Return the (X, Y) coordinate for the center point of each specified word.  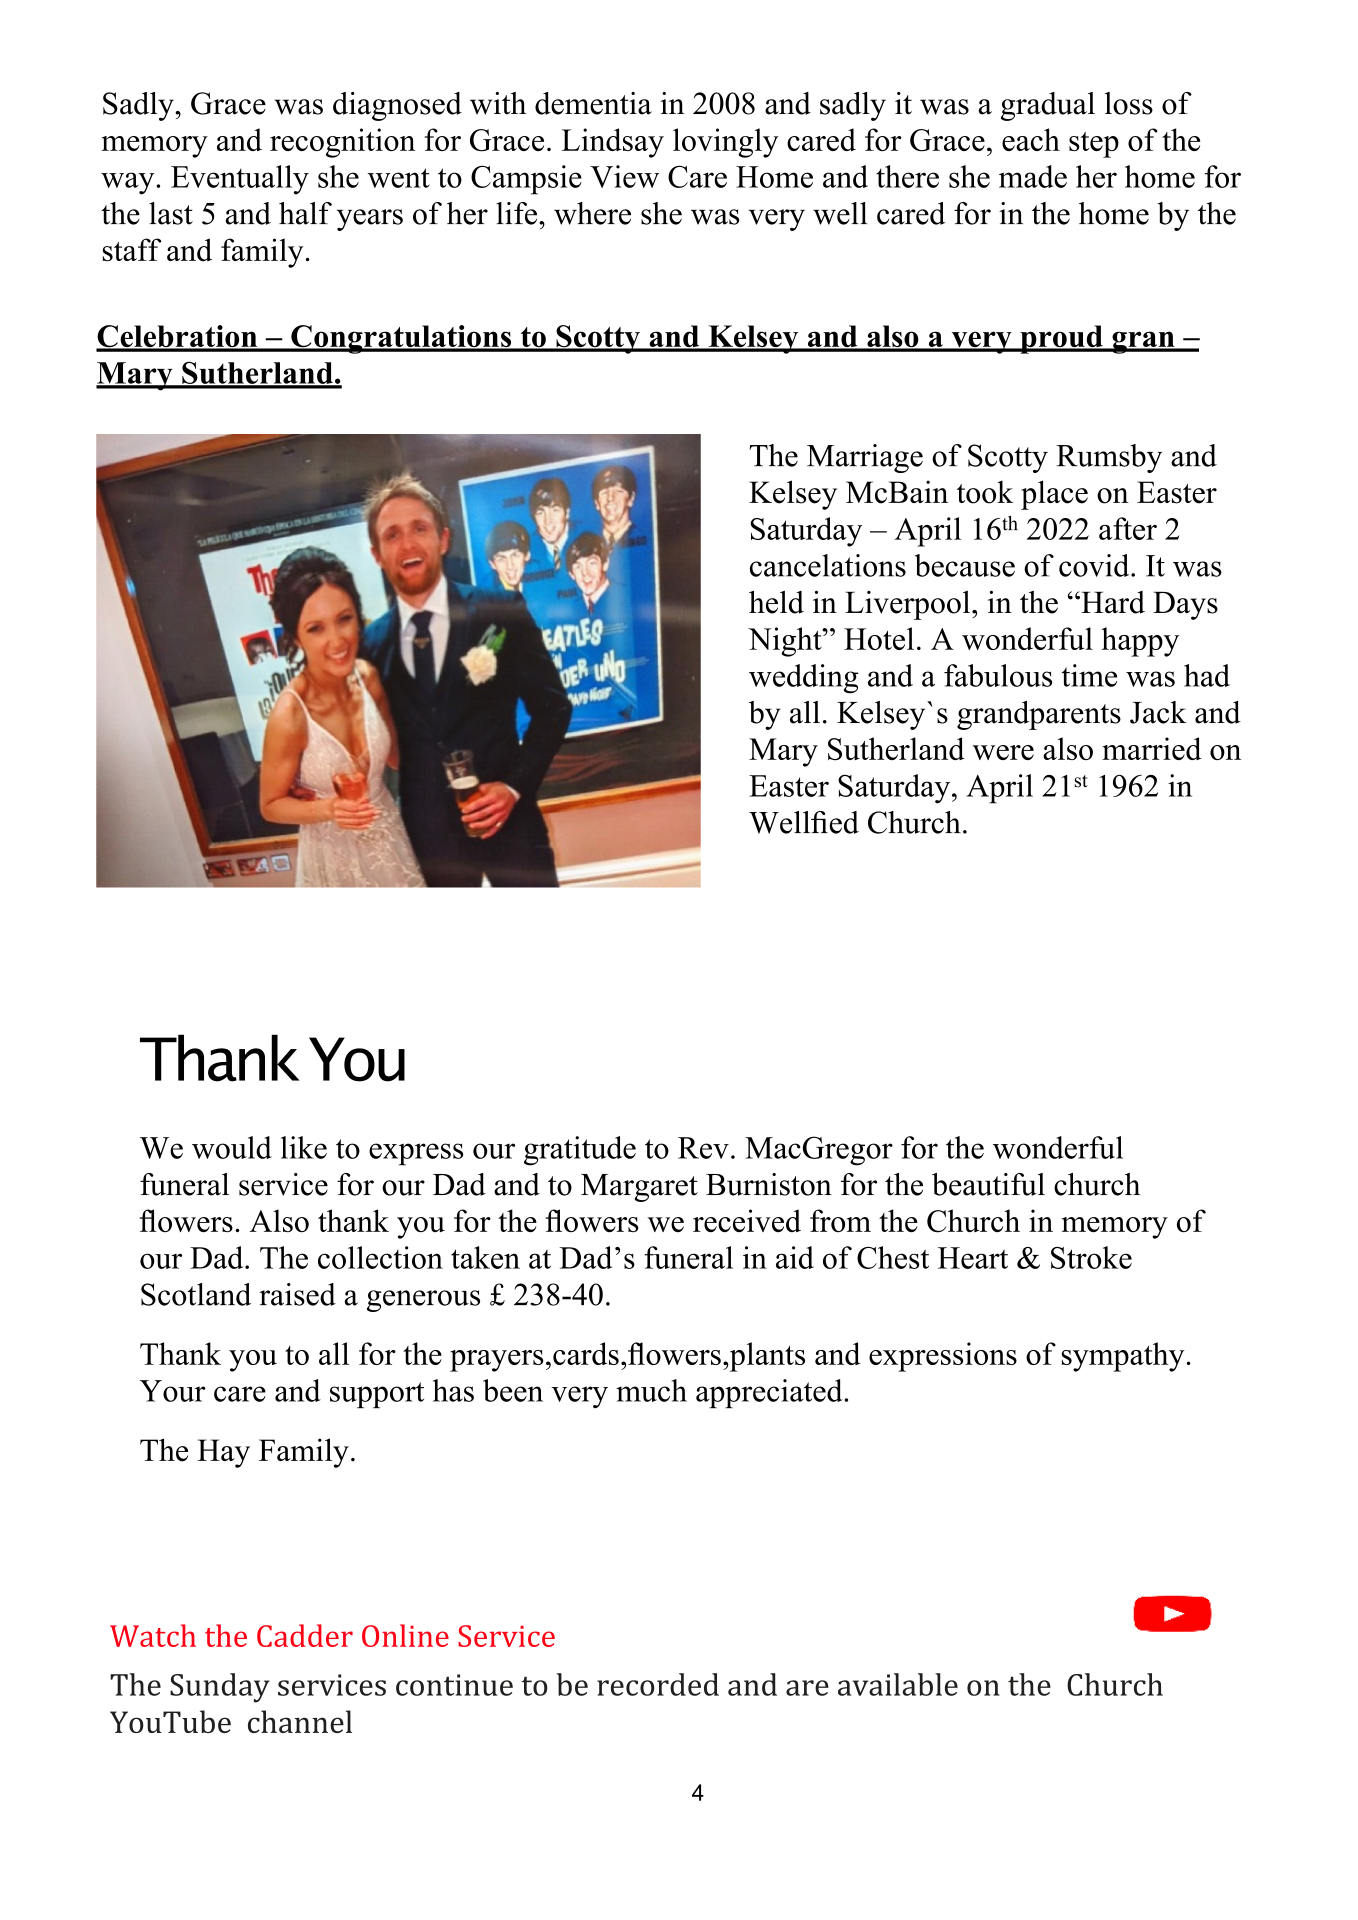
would (232, 1147)
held (776, 602)
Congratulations (401, 339)
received (747, 1220)
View (624, 176)
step (1094, 145)
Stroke (1091, 1257)
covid (1095, 565)
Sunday (220, 1688)
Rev (703, 1148)
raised (297, 1294)
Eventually (240, 180)
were (1003, 752)
